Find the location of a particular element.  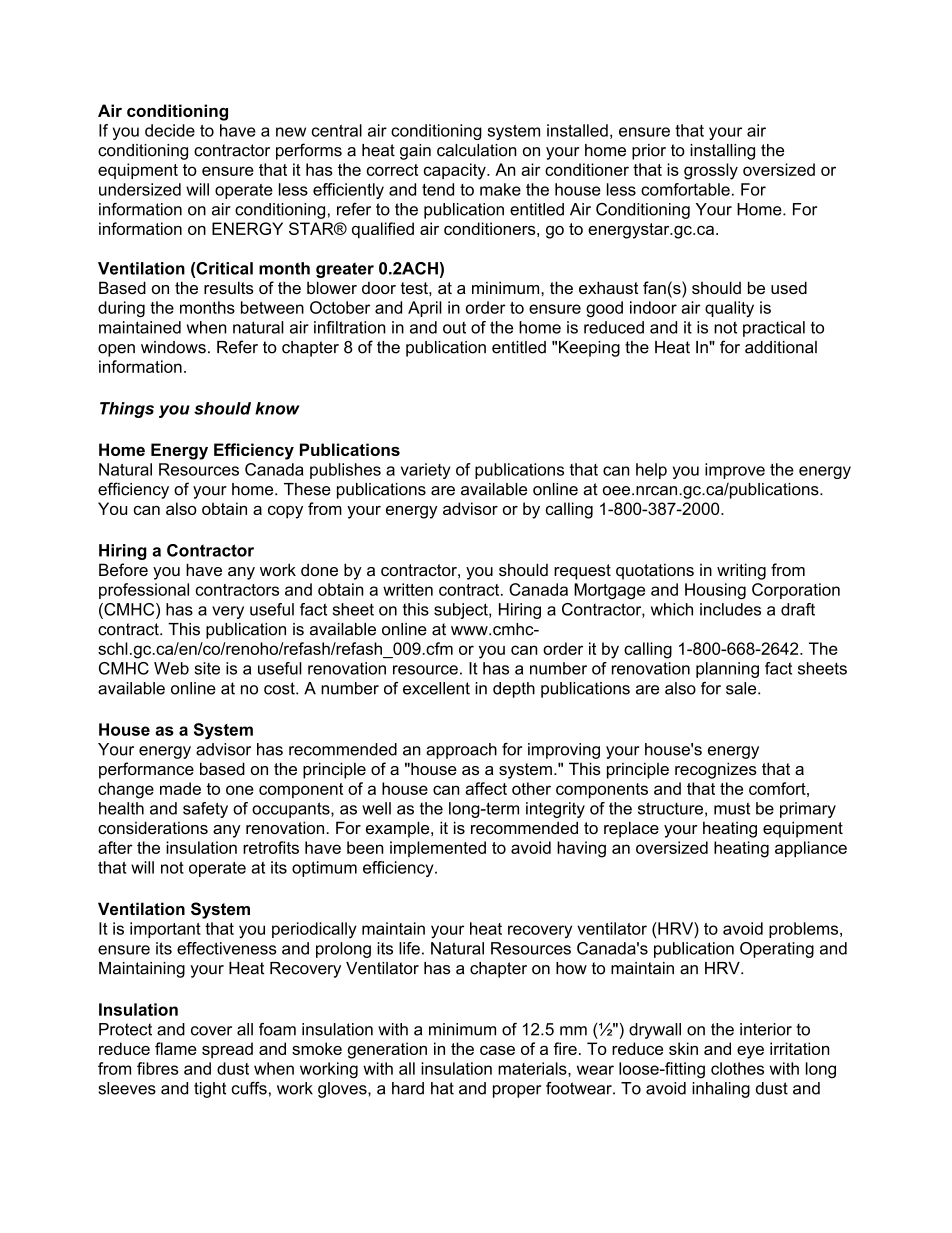

professional is located at coordinates (144, 591).
